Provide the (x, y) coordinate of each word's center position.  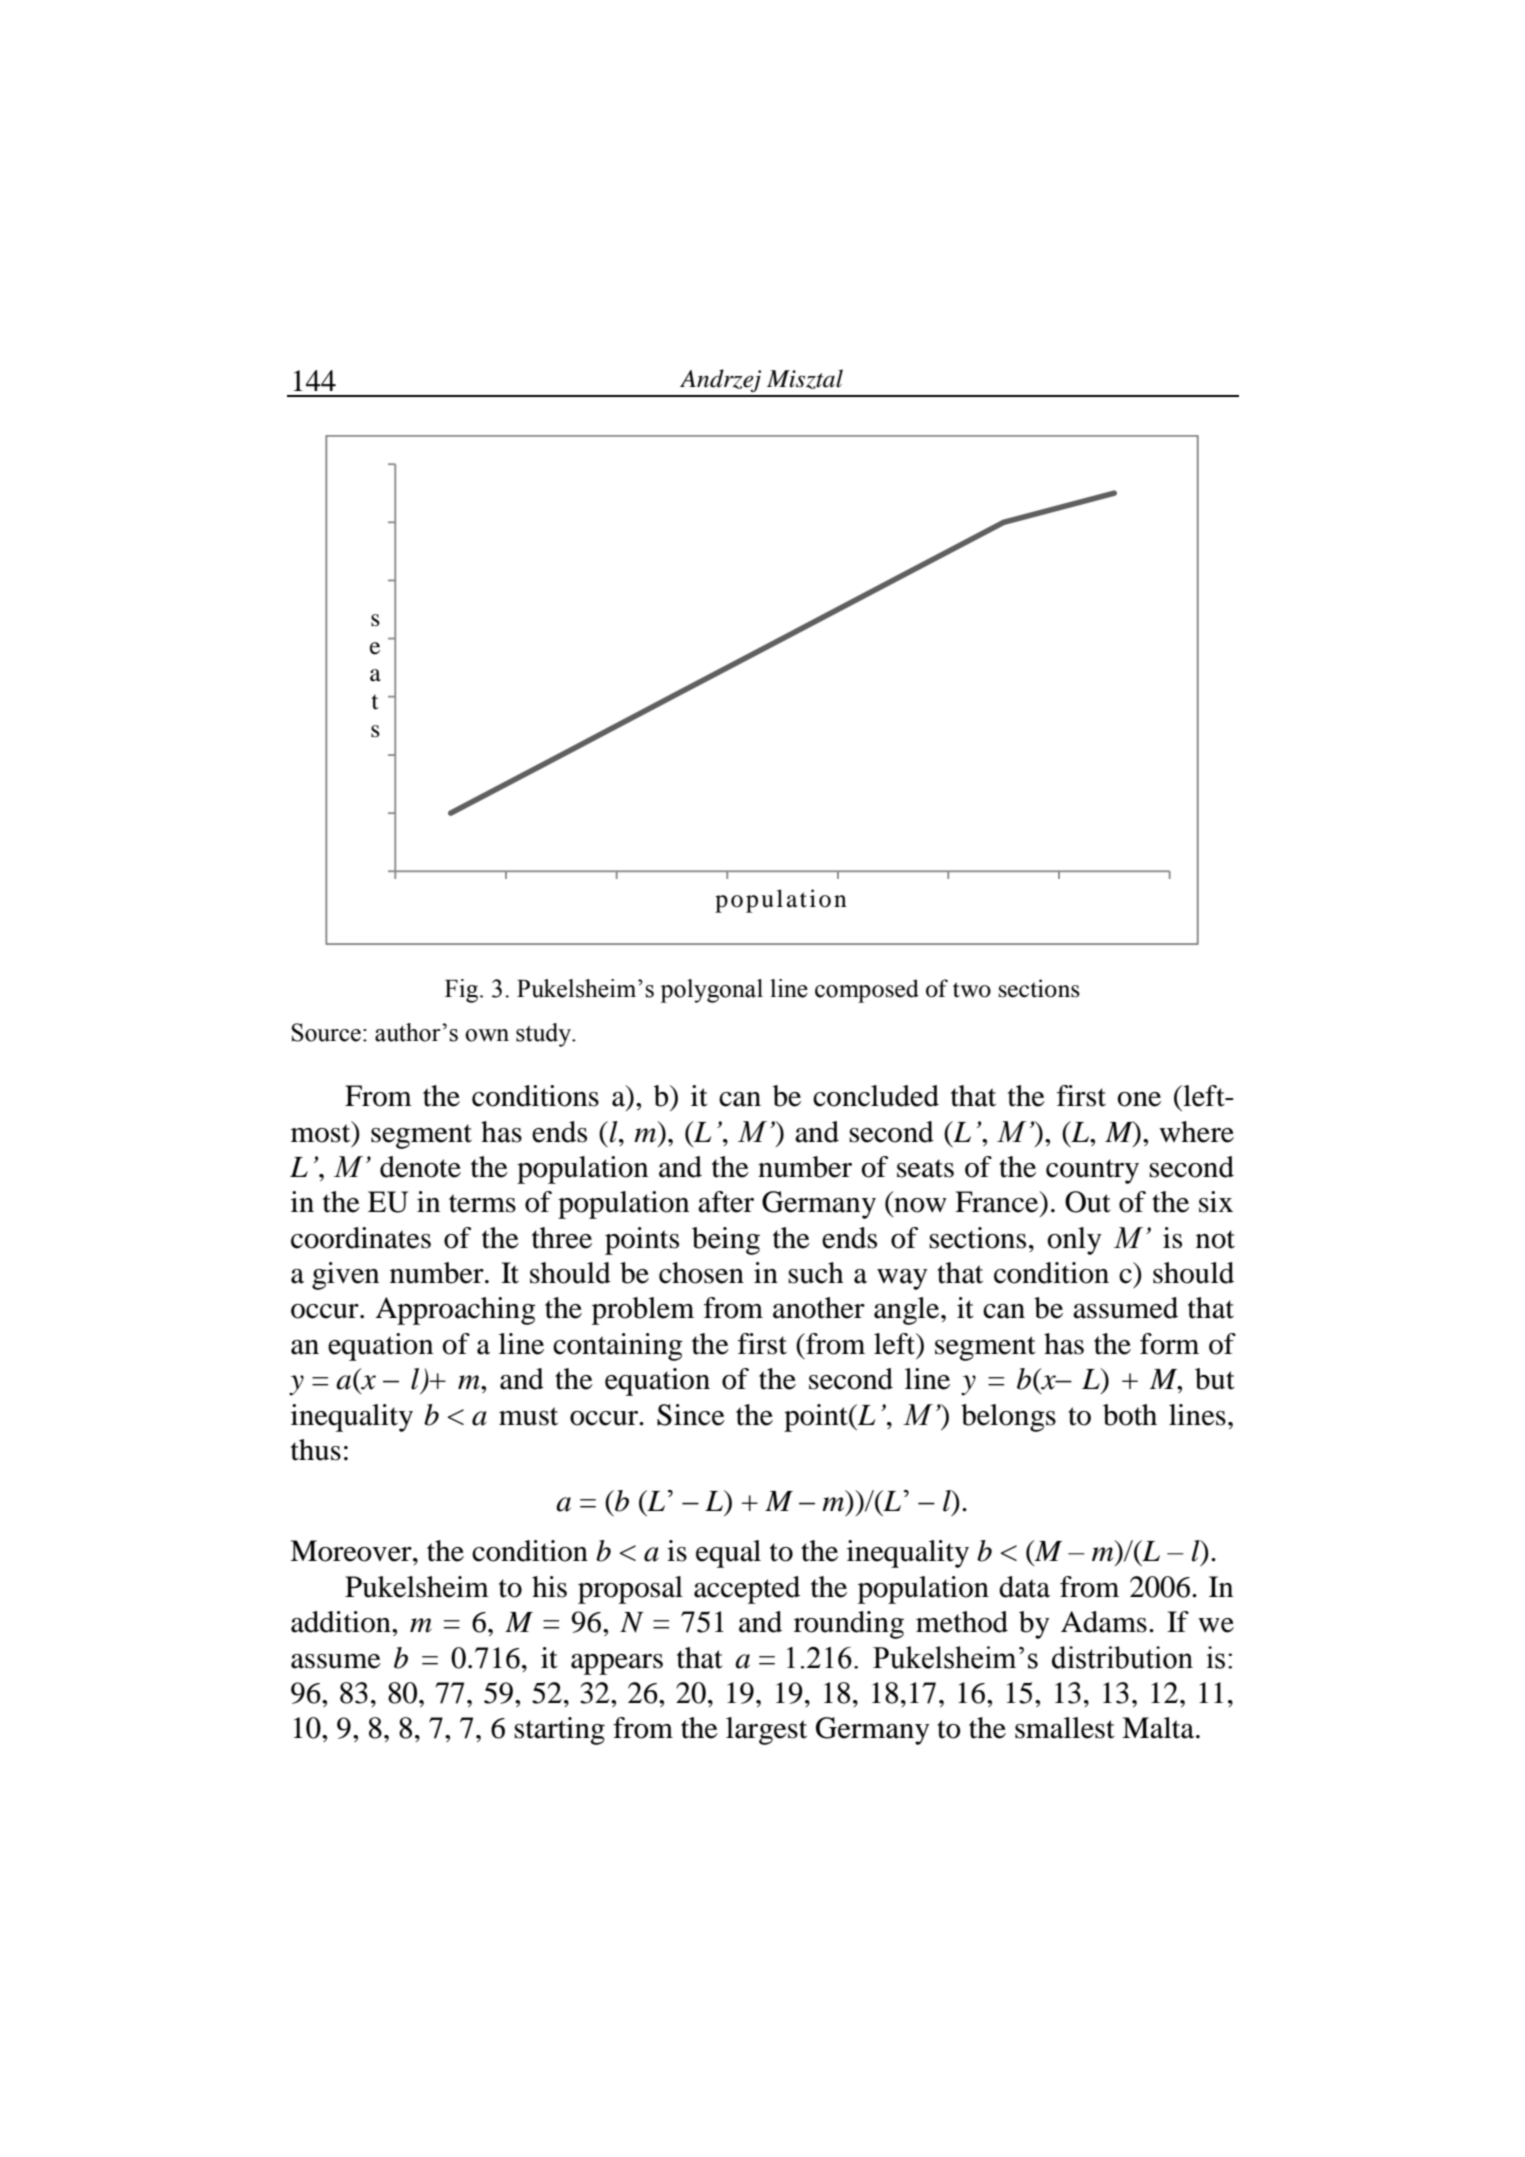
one (1139, 1099)
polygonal (711, 991)
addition (342, 1622)
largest (766, 1731)
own (487, 1035)
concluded (876, 1096)
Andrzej (720, 381)
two (972, 990)
